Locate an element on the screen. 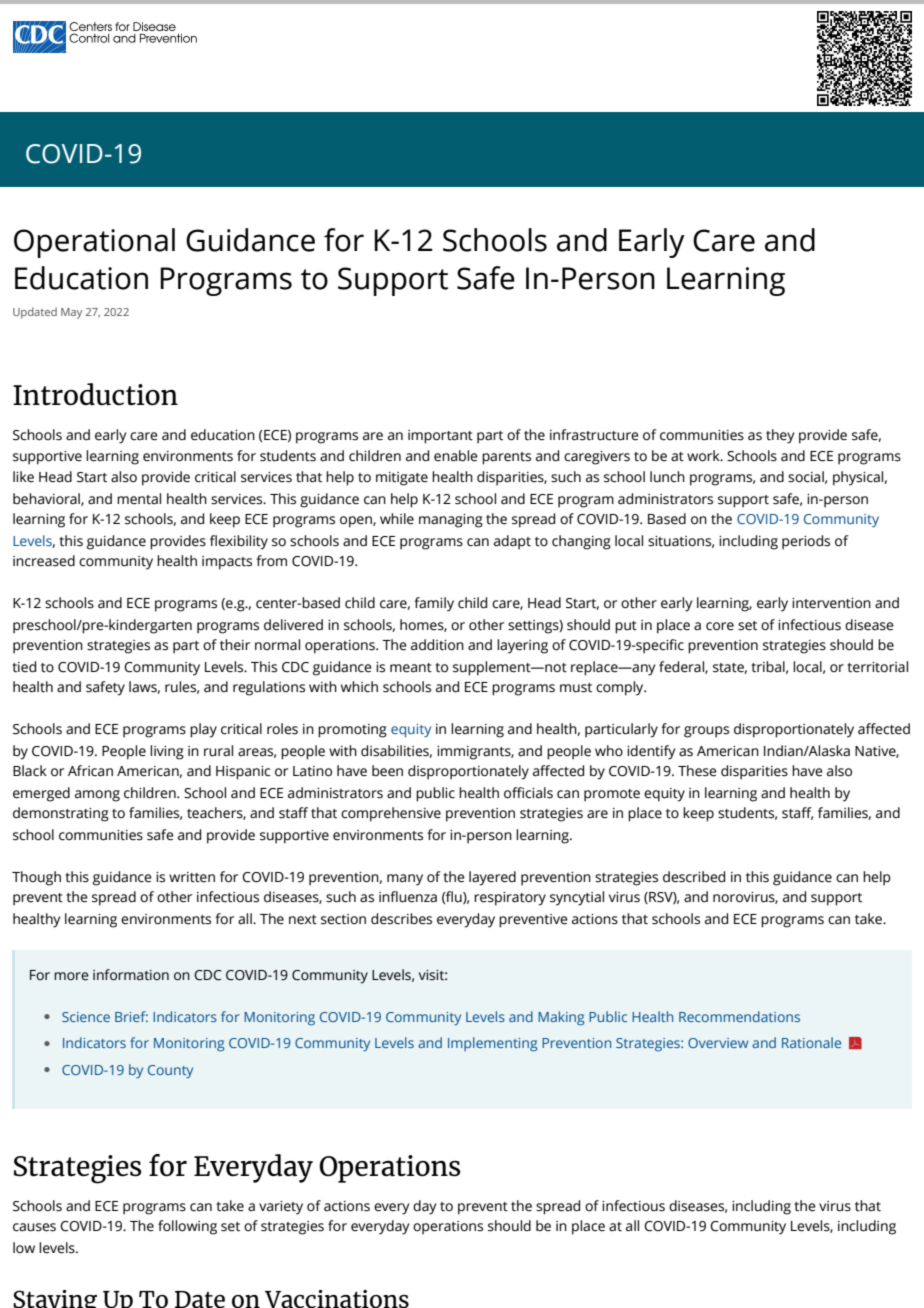  County is located at coordinates (170, 1071).
